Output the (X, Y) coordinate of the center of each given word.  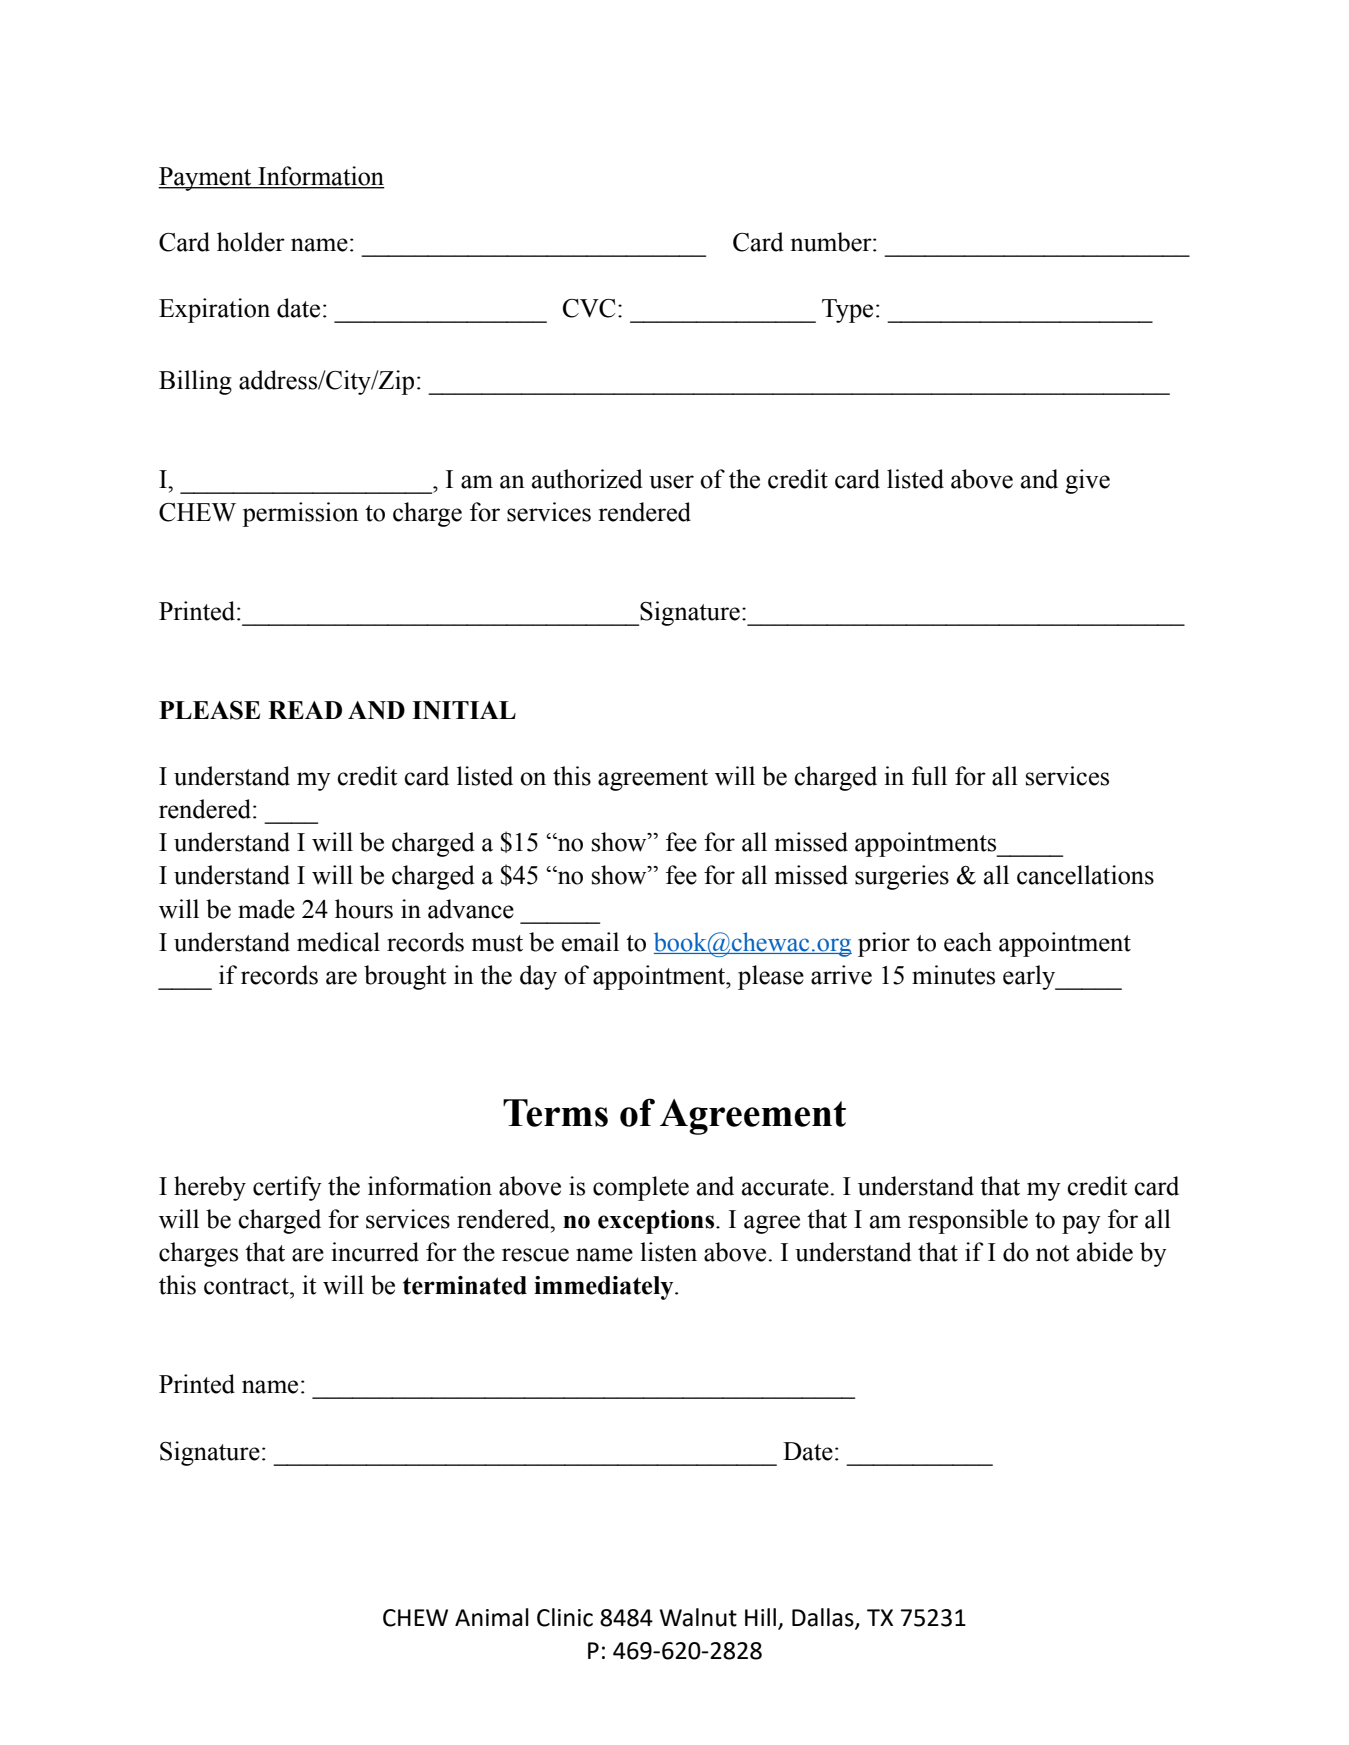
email (590, 942)
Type (847, 311)
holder (251, 242)
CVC (589, 308)
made (266, 909)
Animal (492, 1617)
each (968, 942)
